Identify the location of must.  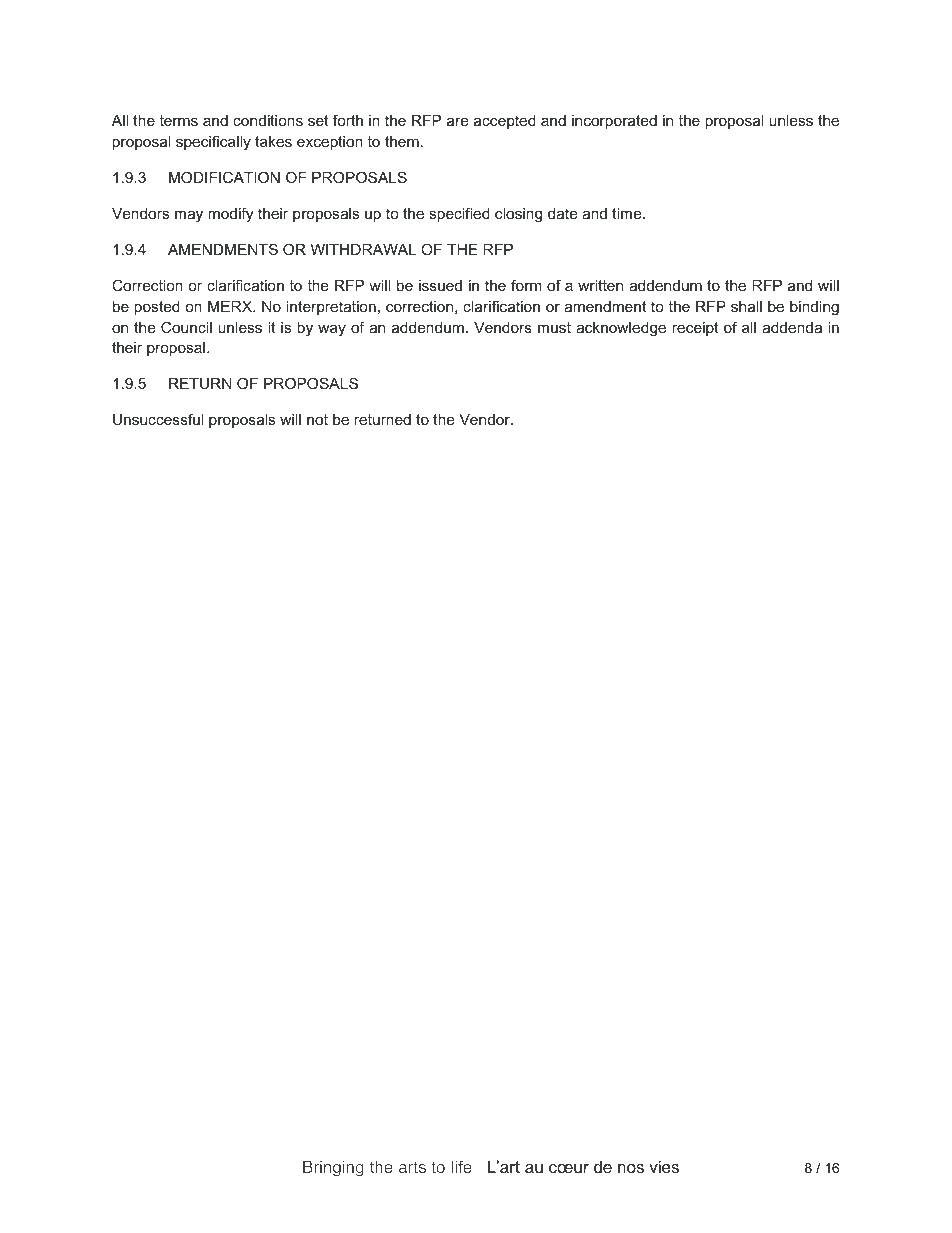
(554, 327).
